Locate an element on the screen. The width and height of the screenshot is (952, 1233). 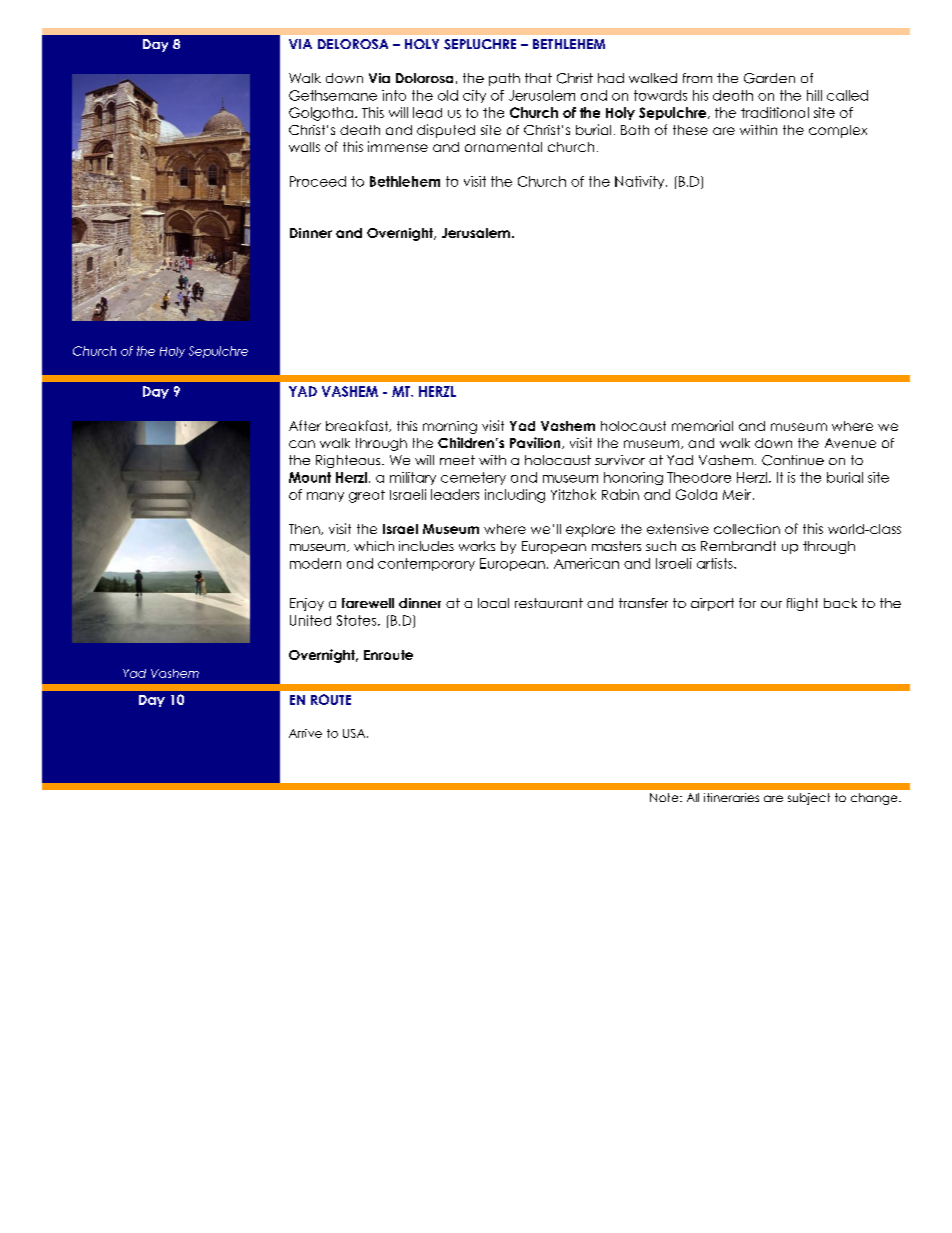
hill is located at coordinates (814, 95).
